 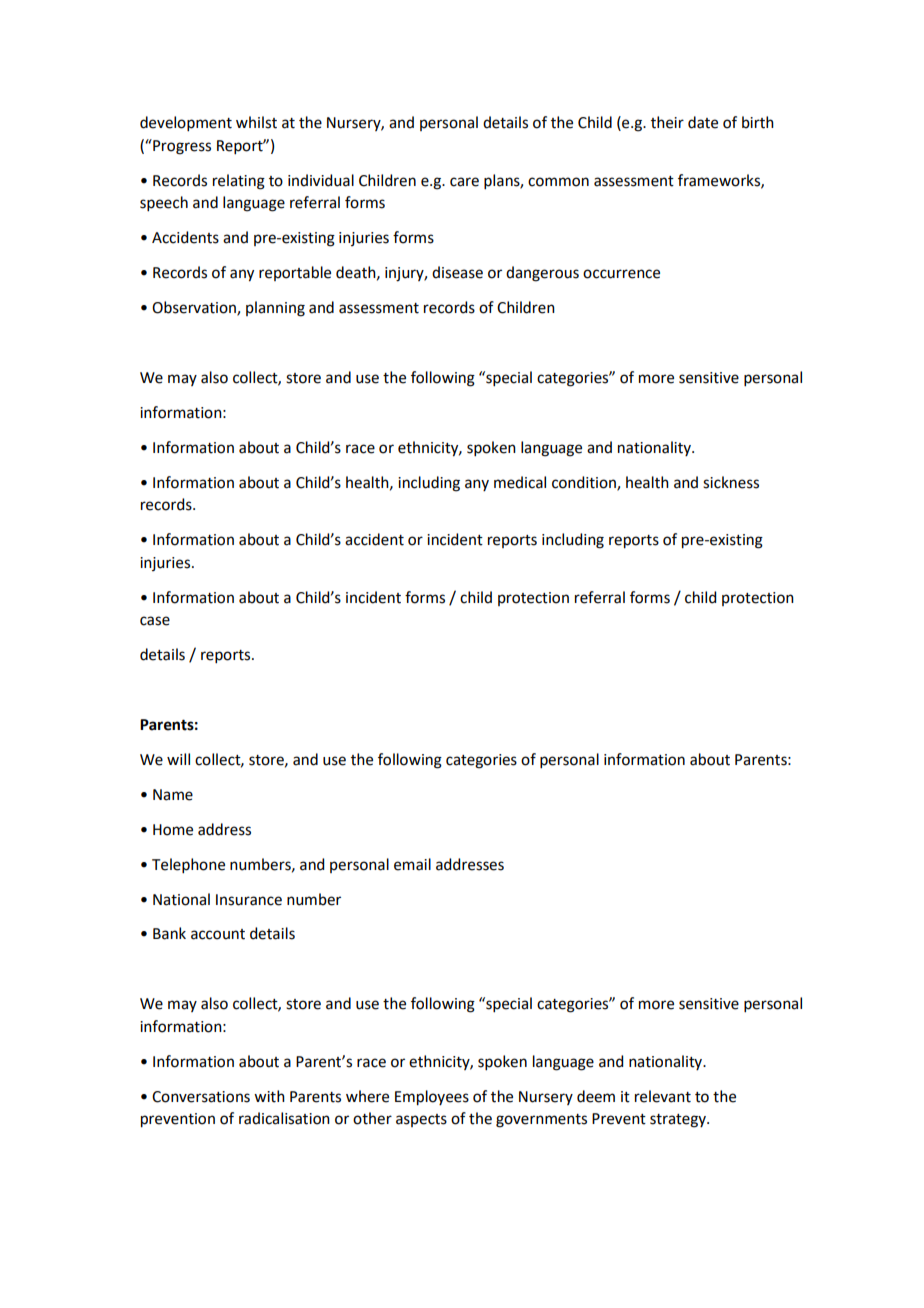 I want to click on relevant, so click(x=663, y=1096).
